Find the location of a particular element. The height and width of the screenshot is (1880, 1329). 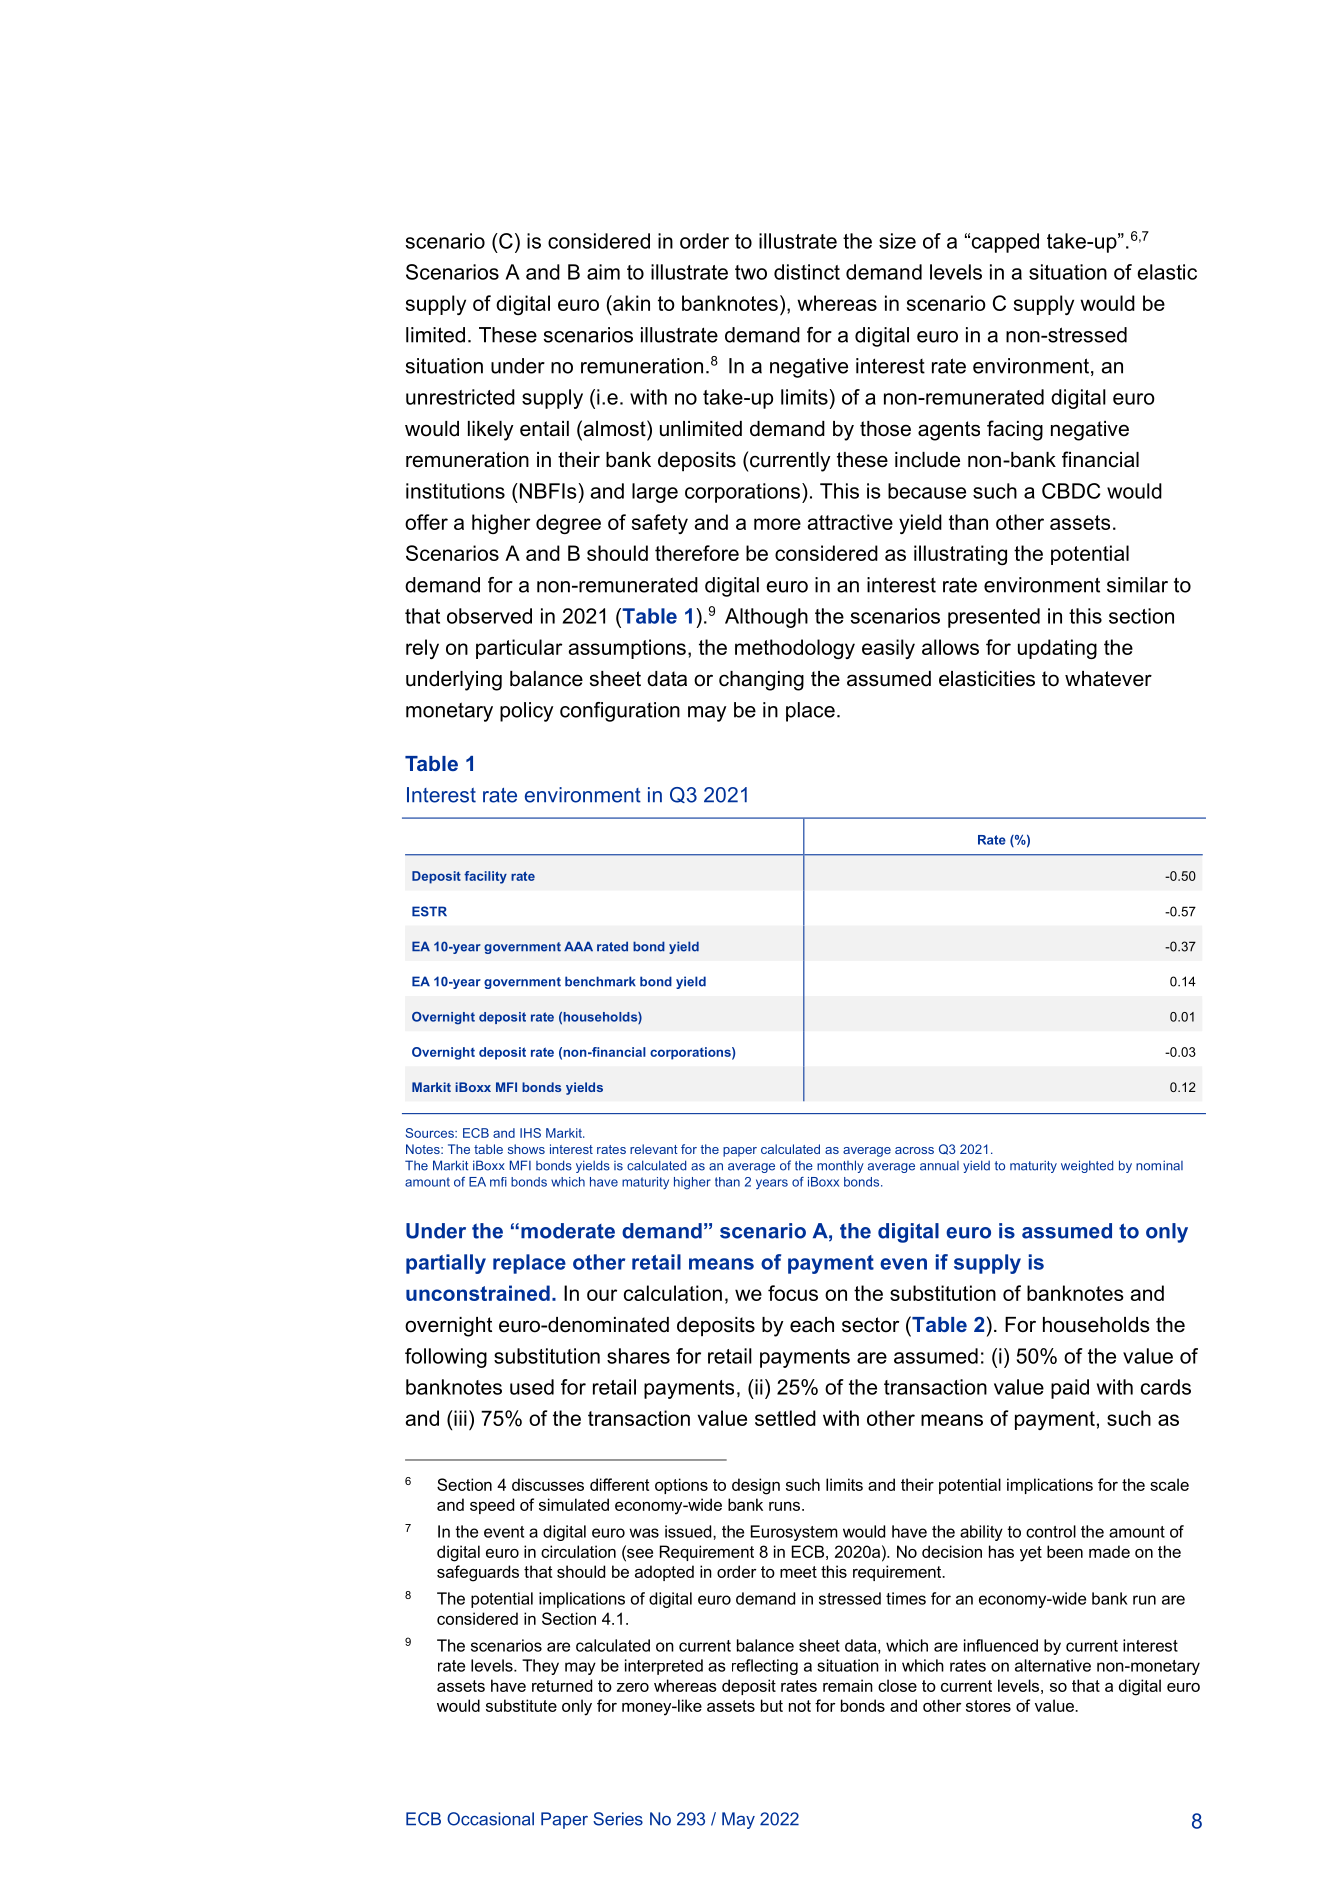

Although is located at coordinates (766, 618).
